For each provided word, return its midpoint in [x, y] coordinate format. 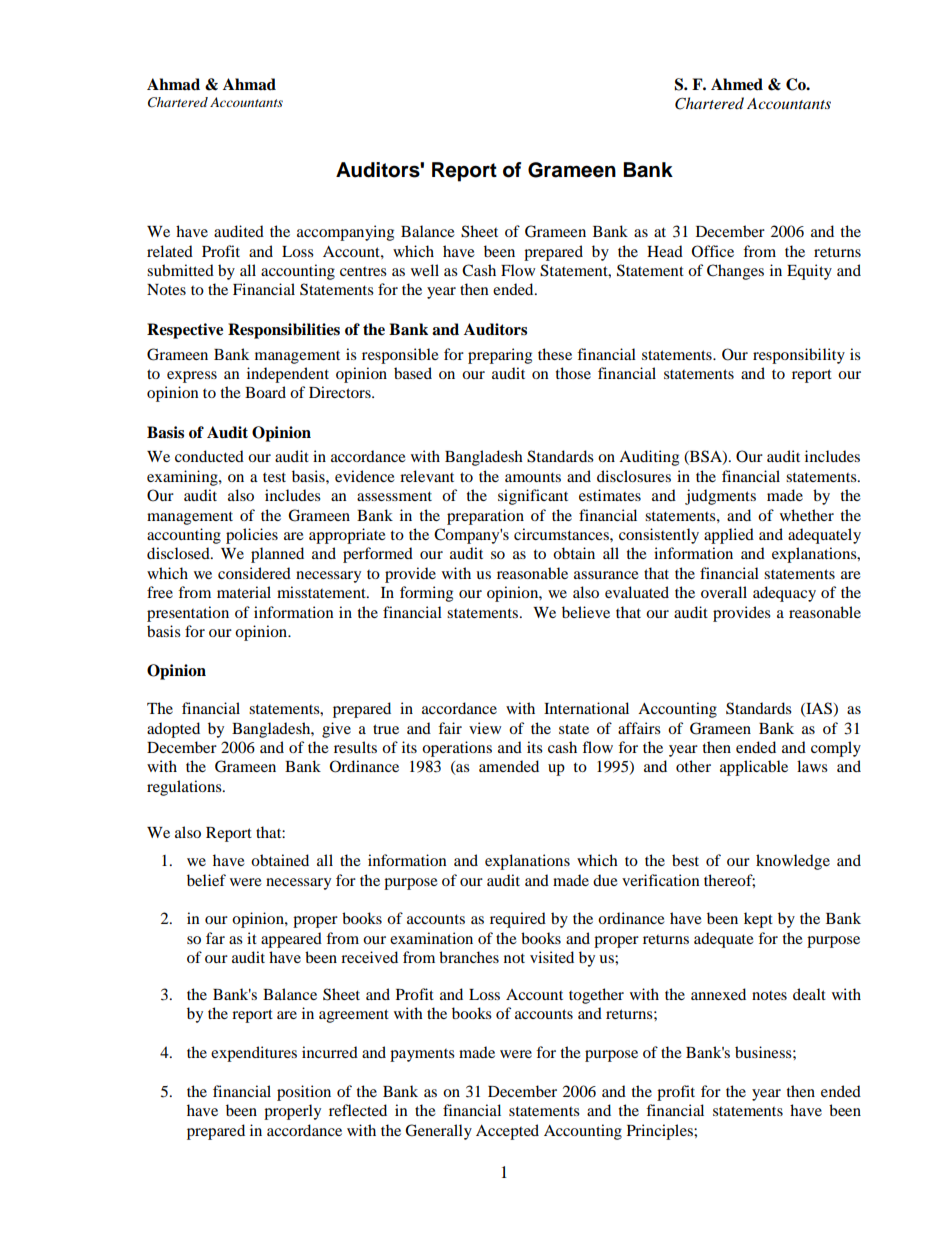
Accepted [507, 1132]
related [170, 251]
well [425, 270]
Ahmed [737, 84]
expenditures [254, 1054]
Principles [661, 1132]
